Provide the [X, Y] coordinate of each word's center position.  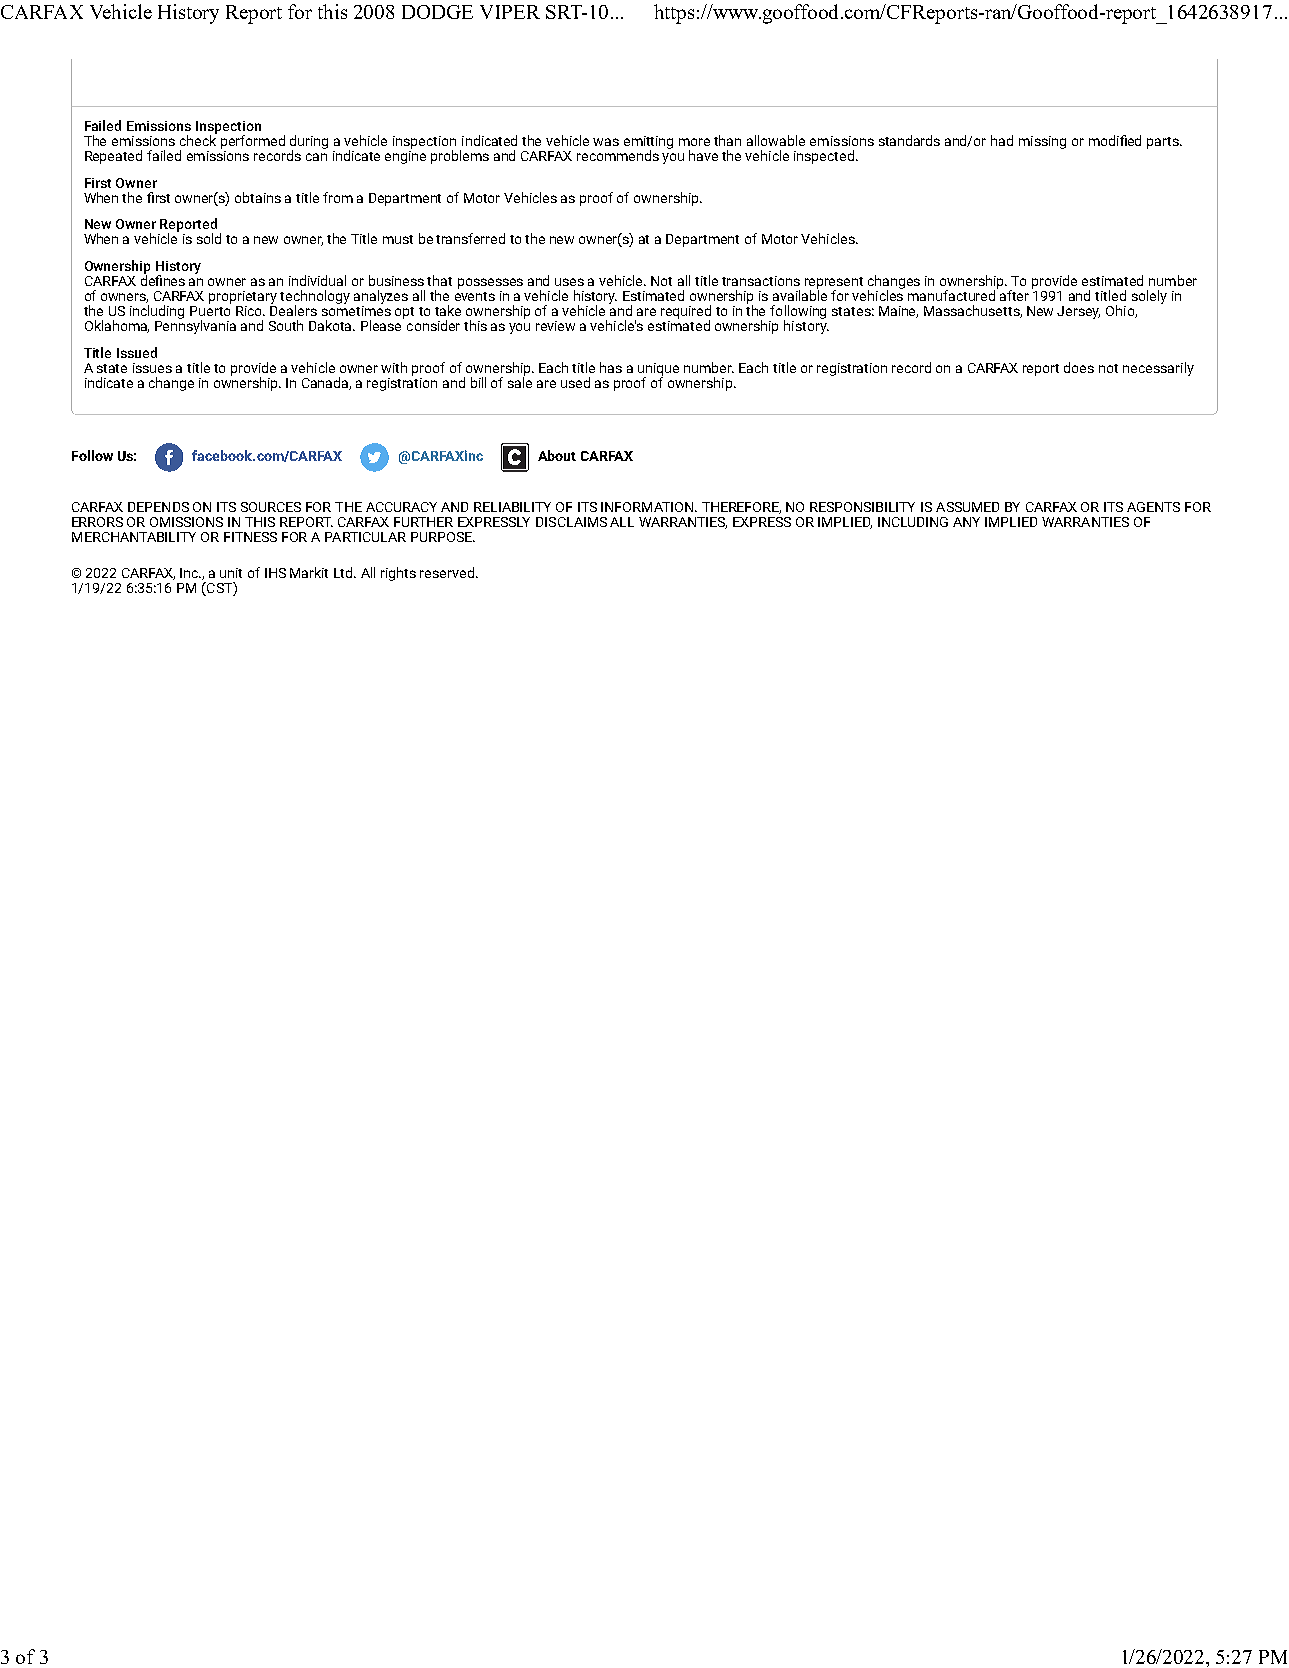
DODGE [437, 12]
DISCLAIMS [571, 522]
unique [658, 370]
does [1079, 367]
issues [152, 368]
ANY [966, 522]
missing [1042, 142]
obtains [258, 197]
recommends [618, 155]
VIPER [510, 12]
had [1002, 140]
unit [231, 573]
